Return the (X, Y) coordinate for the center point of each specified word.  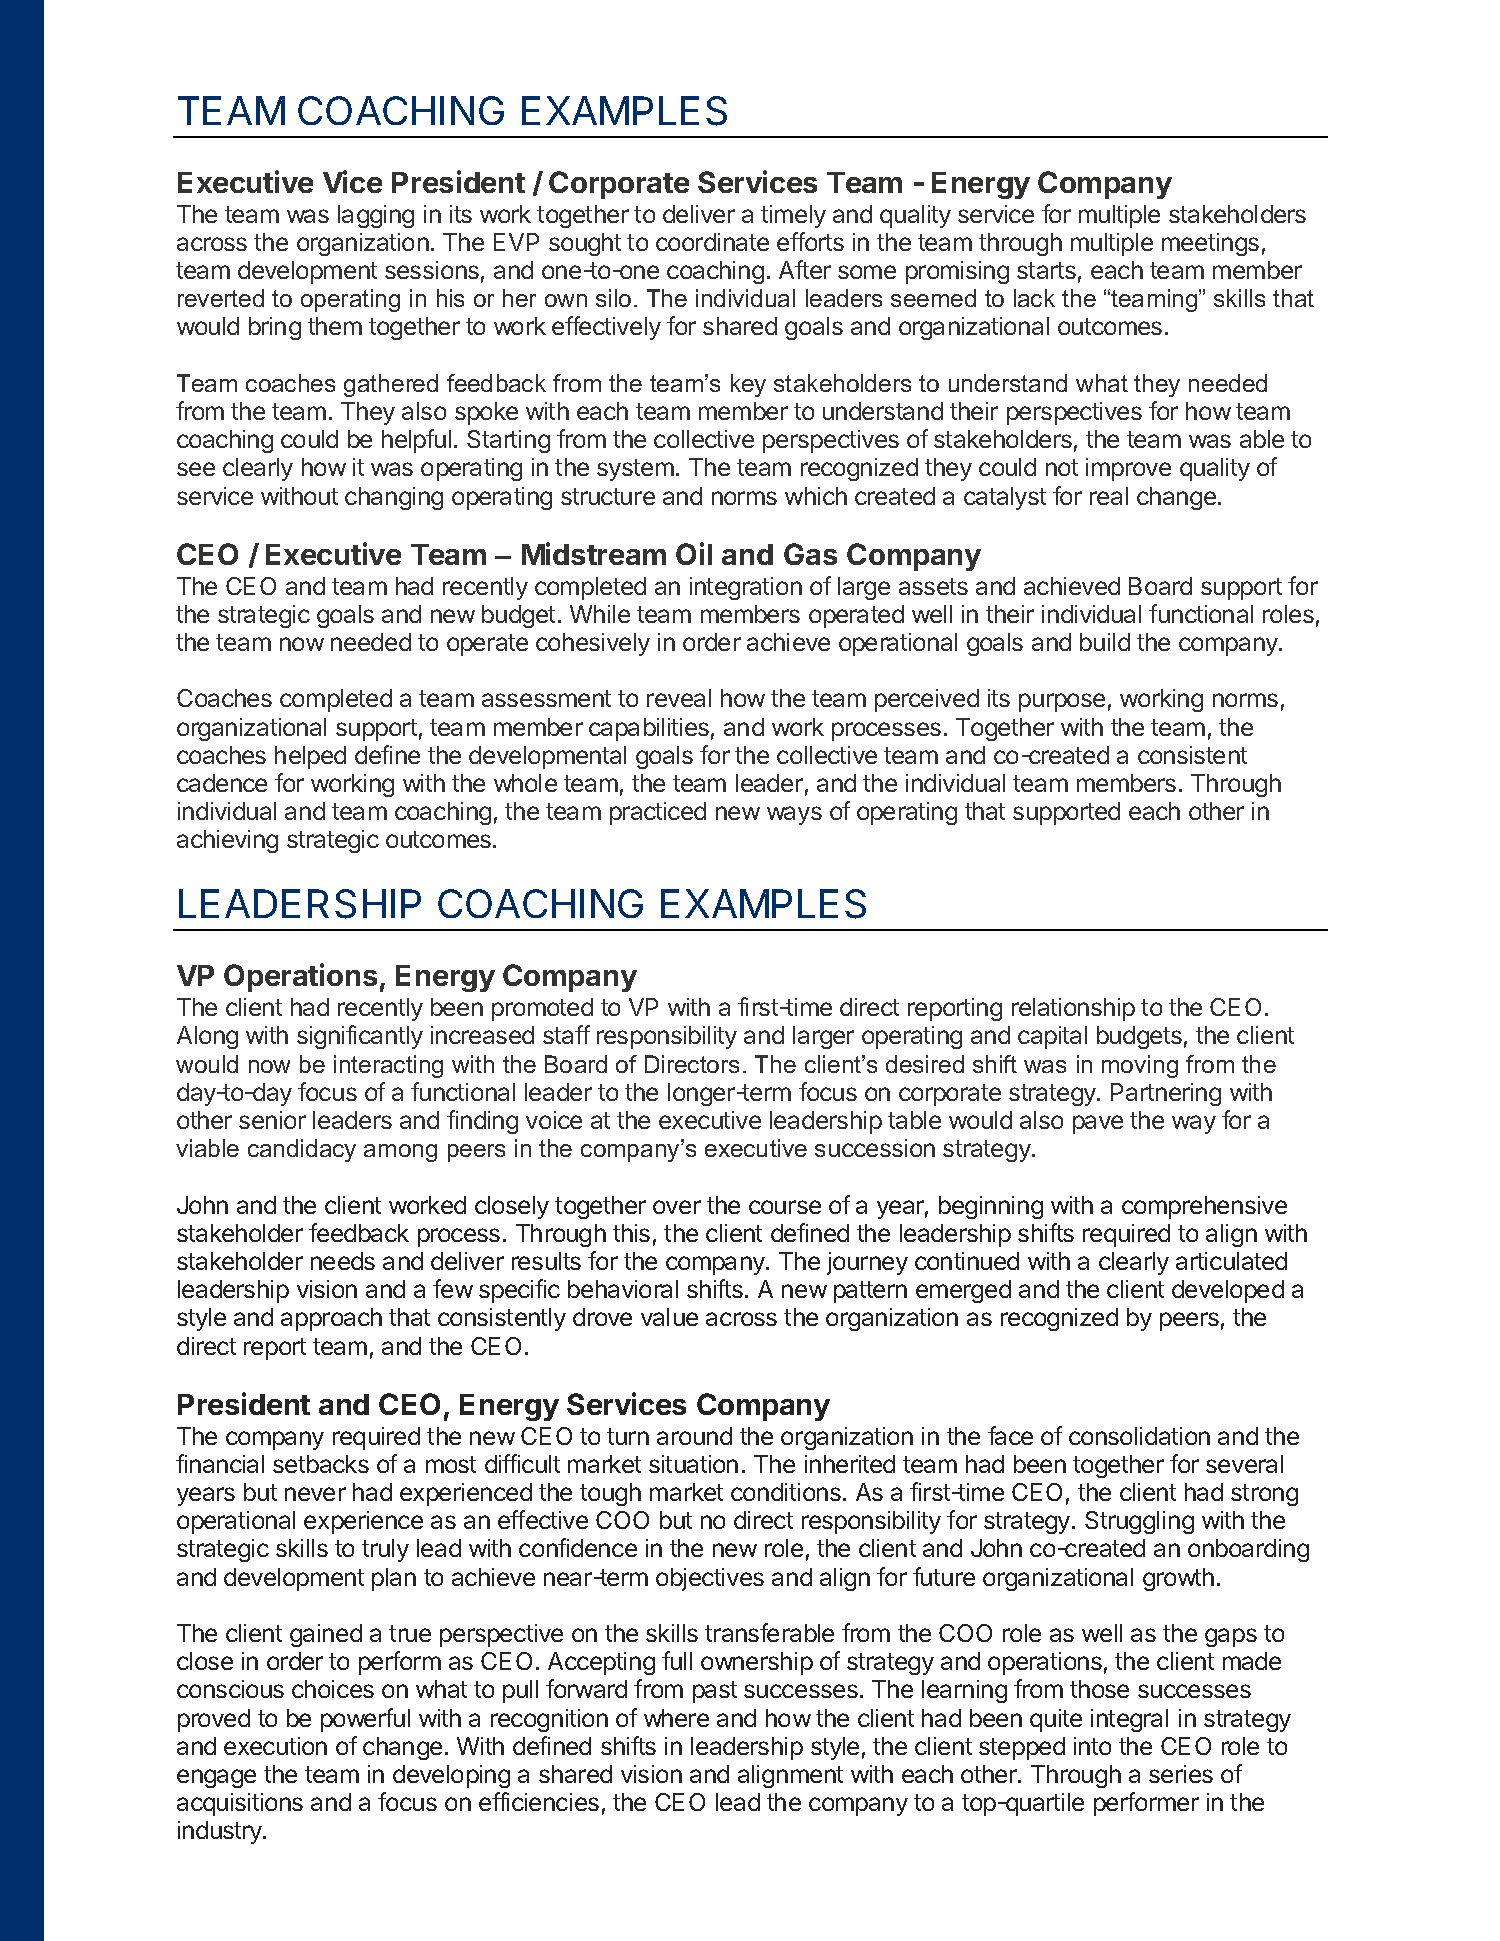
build (1105, 642)
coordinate (712, 242)
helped (310, 757)
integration (746, 588)
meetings (1210, 244)
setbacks (321, 1464)
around (694, 1436)
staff (566, 1034)
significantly (360, 1037)
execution (275, 1746)
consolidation (1139, 1436)
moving (1140, 1066)
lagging (376, 216)
